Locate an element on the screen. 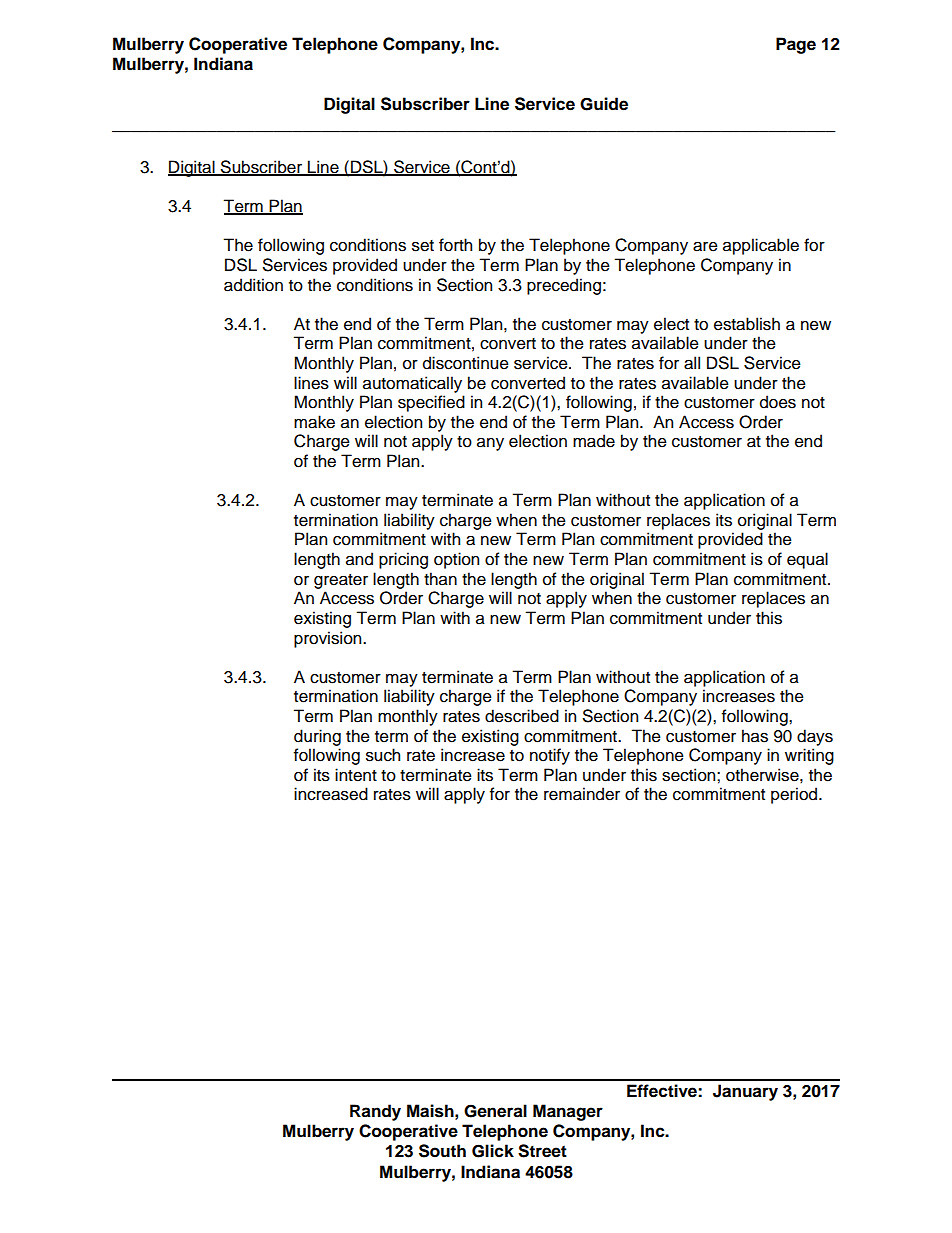 The width and height of the screenshot is (952, 1233). make is located at coordinates (314, 422).
